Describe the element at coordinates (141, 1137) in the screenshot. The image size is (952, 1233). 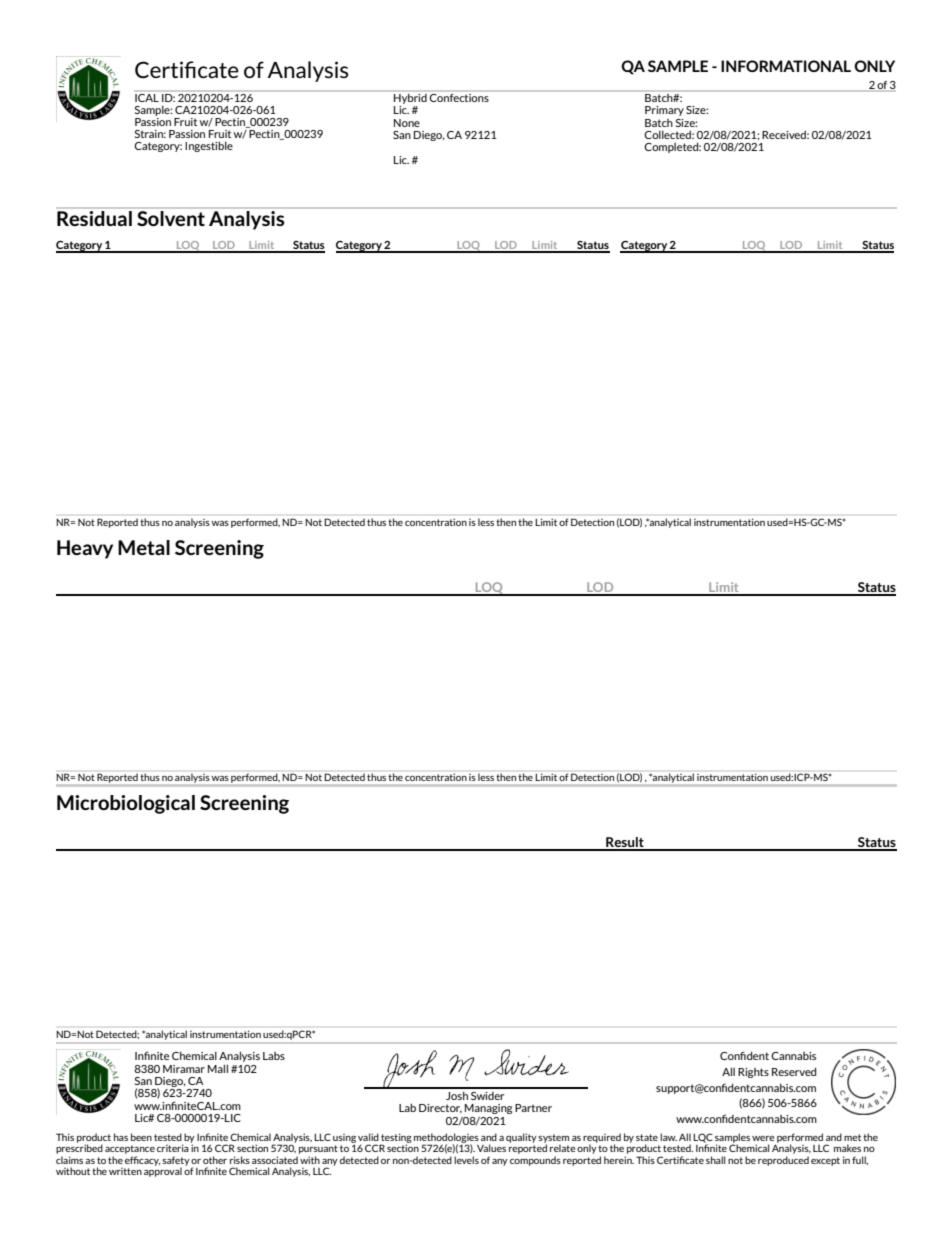
I see `been` at that location.
